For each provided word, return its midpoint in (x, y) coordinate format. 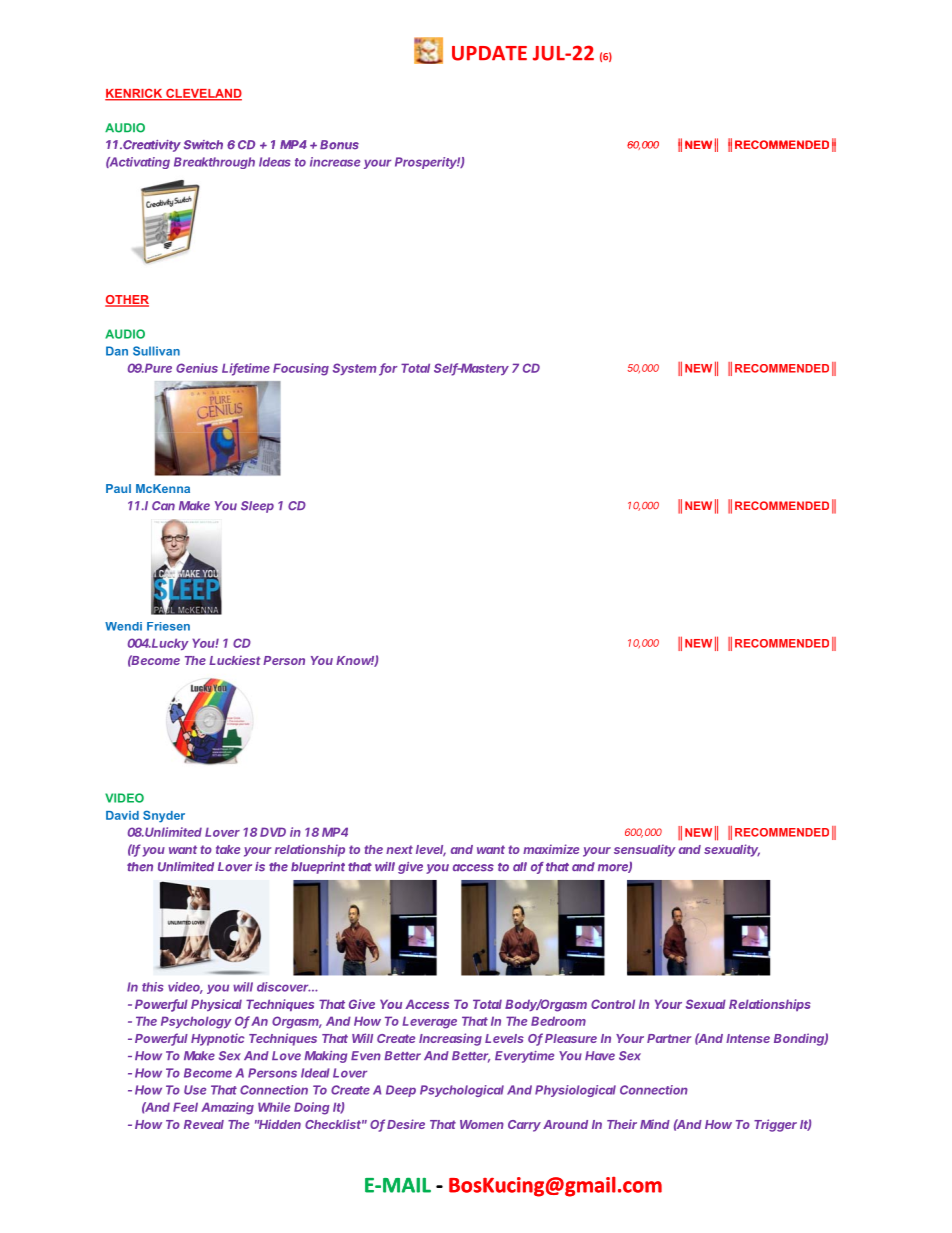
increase (335, 162)
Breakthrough (214, 163)
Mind (655, 1124)
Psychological (462, 1091)
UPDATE (489, 53)
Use (195, 1090)
